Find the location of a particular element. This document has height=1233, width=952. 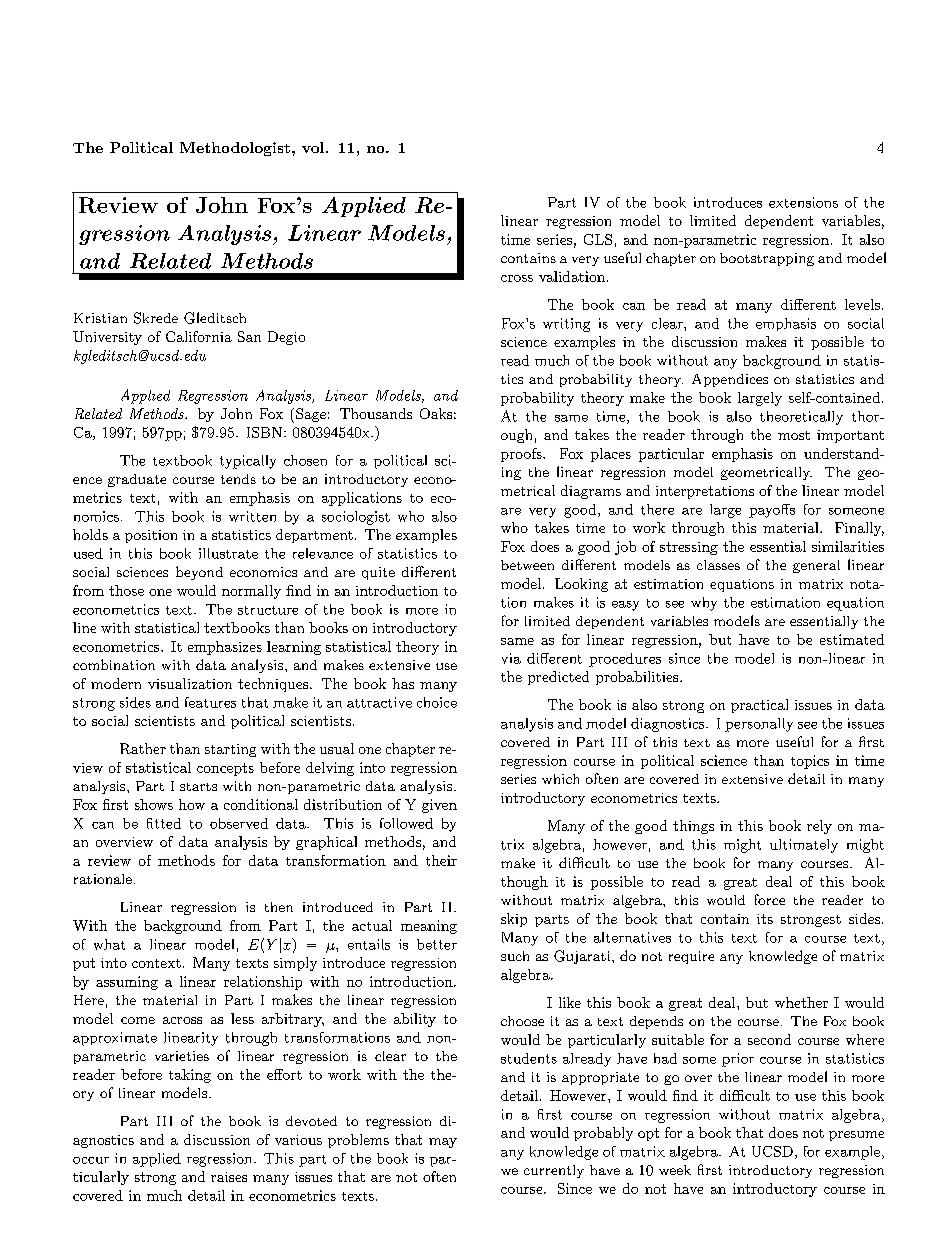

may is located at coordinates (443, 1143).
